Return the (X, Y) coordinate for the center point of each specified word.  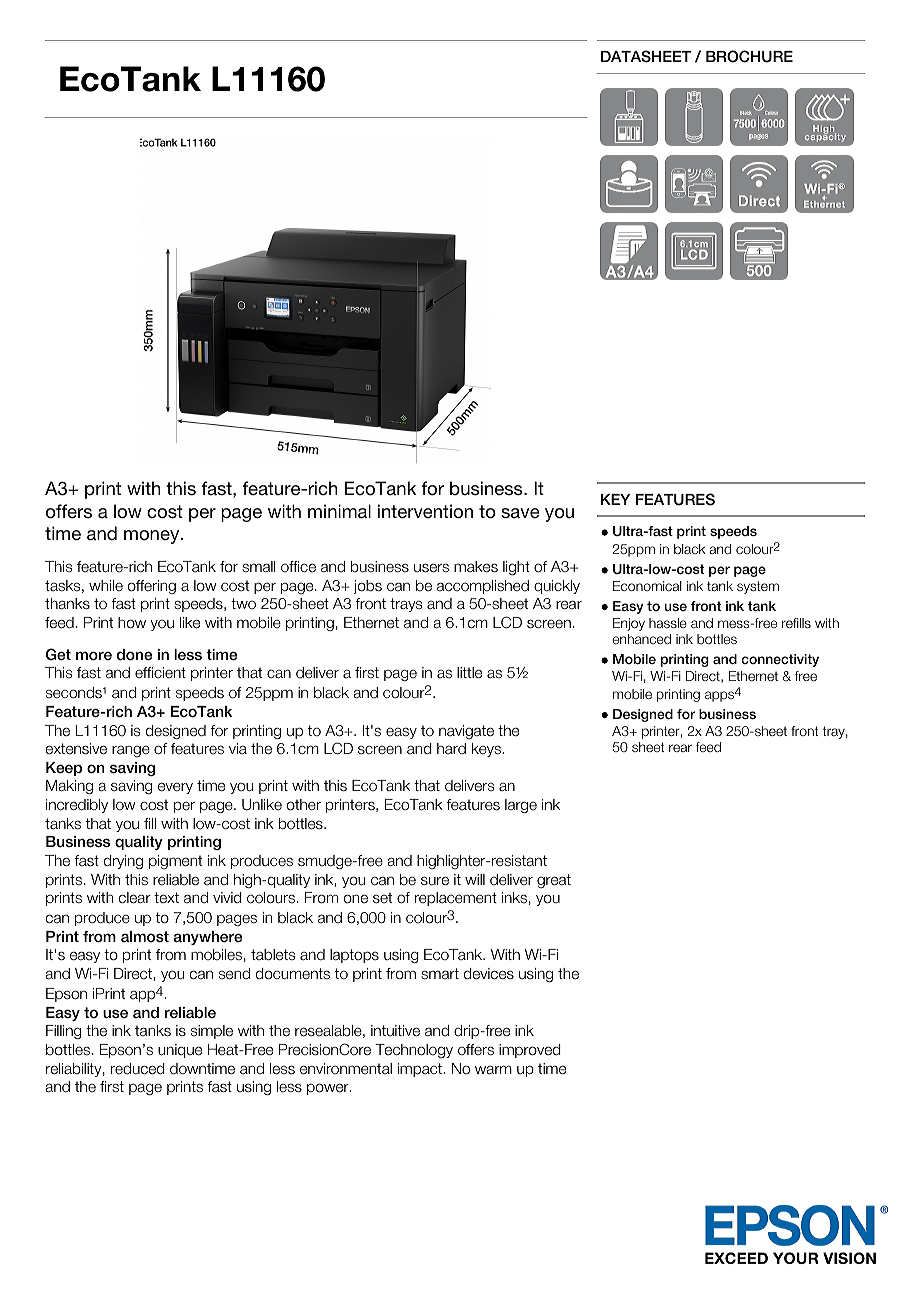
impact (421, 1070)
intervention (425, 511)
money (153, 537)
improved (530, 1051)
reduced (138, 1069)
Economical (647, 586)
